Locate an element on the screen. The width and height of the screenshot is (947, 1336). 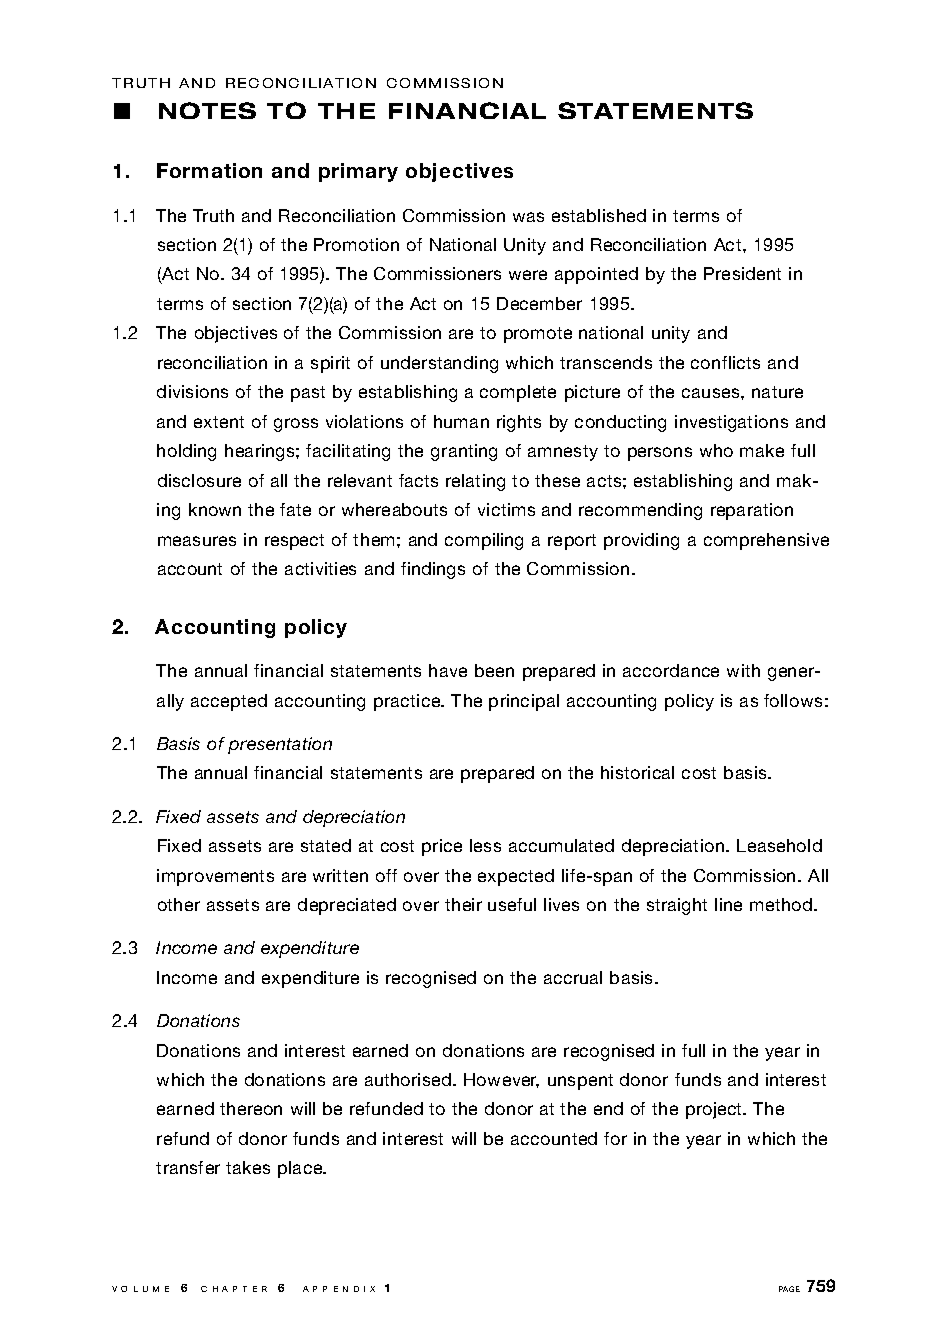
been is located at coordinates (494, 670).
